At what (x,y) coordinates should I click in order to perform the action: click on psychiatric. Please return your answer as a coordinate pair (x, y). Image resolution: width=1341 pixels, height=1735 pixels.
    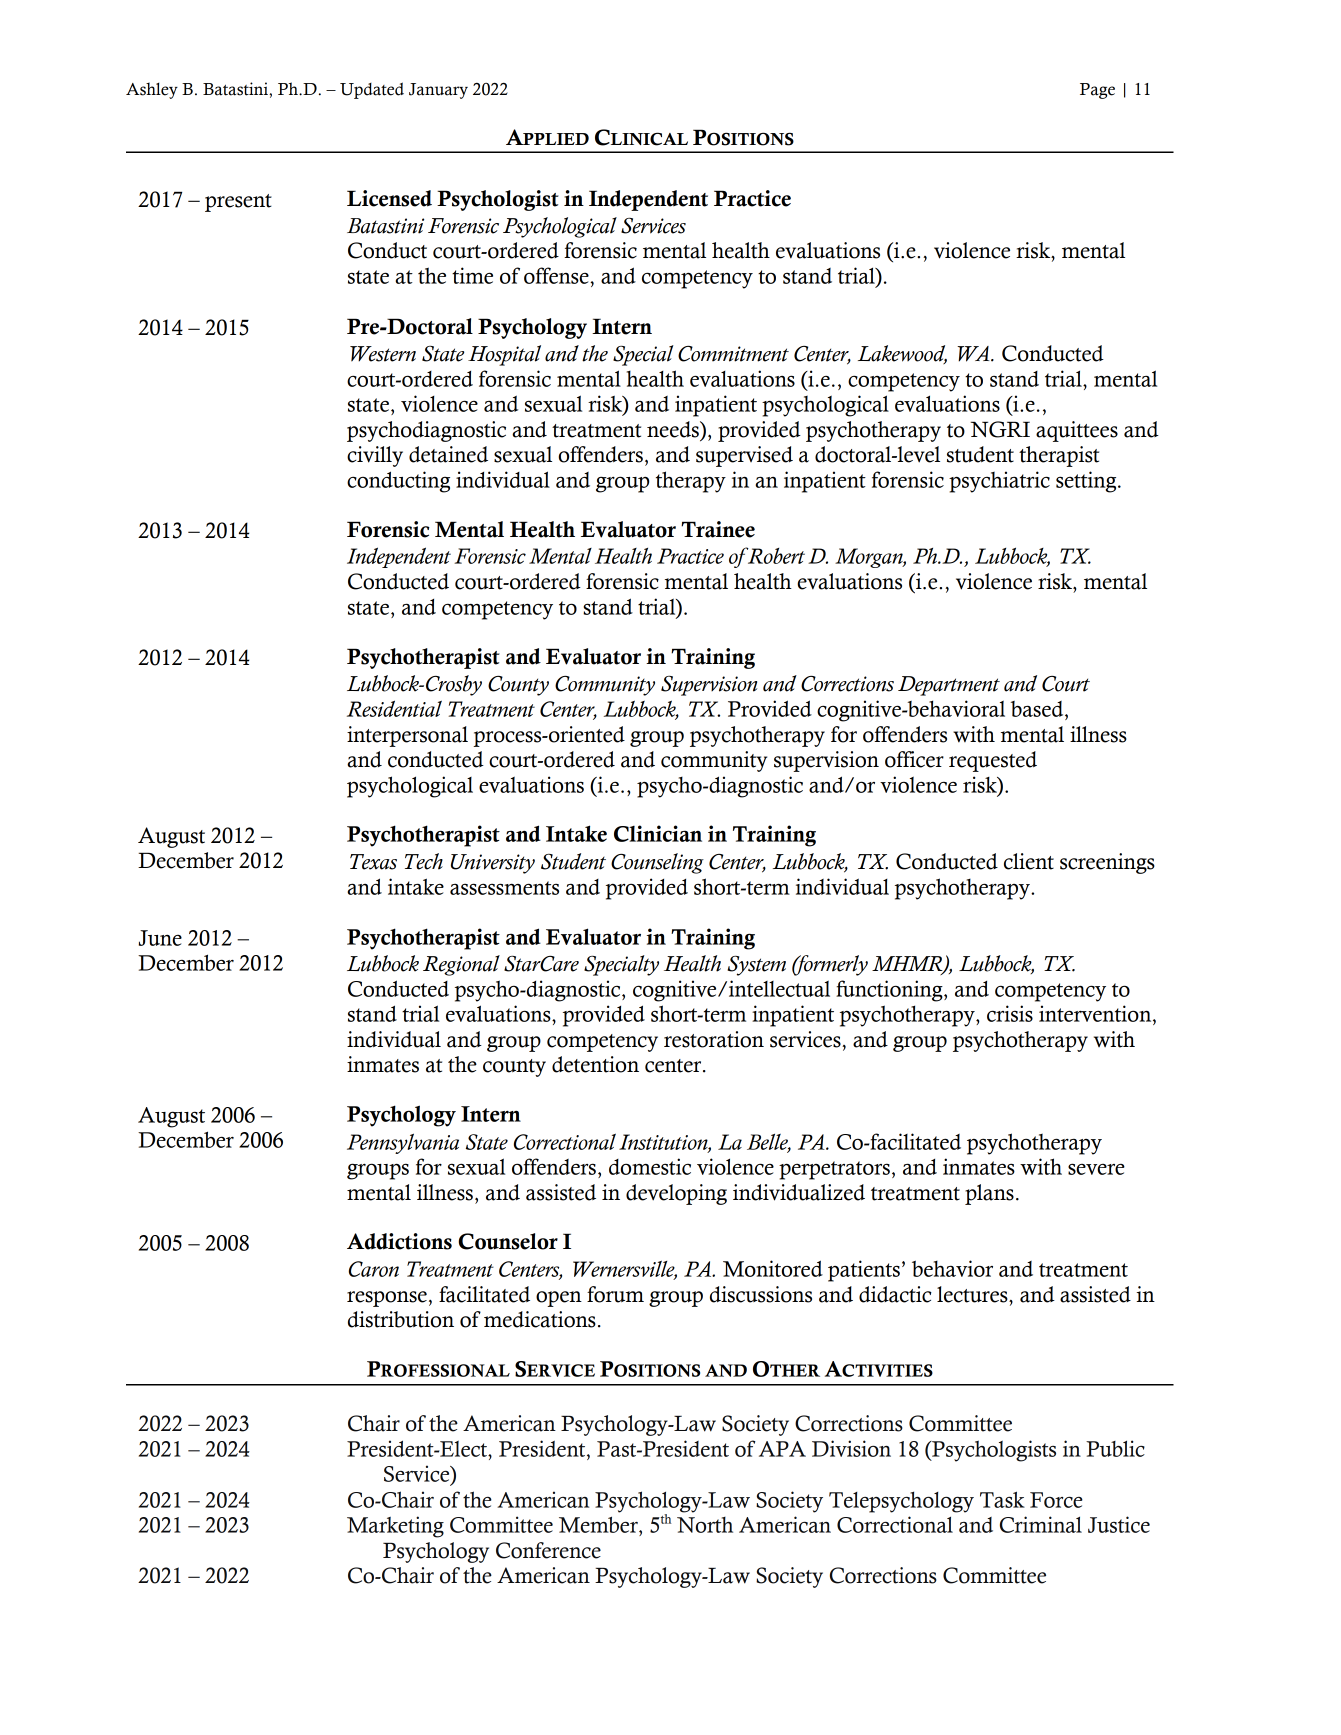
    Looking at the image, I should click on (999, 482).
